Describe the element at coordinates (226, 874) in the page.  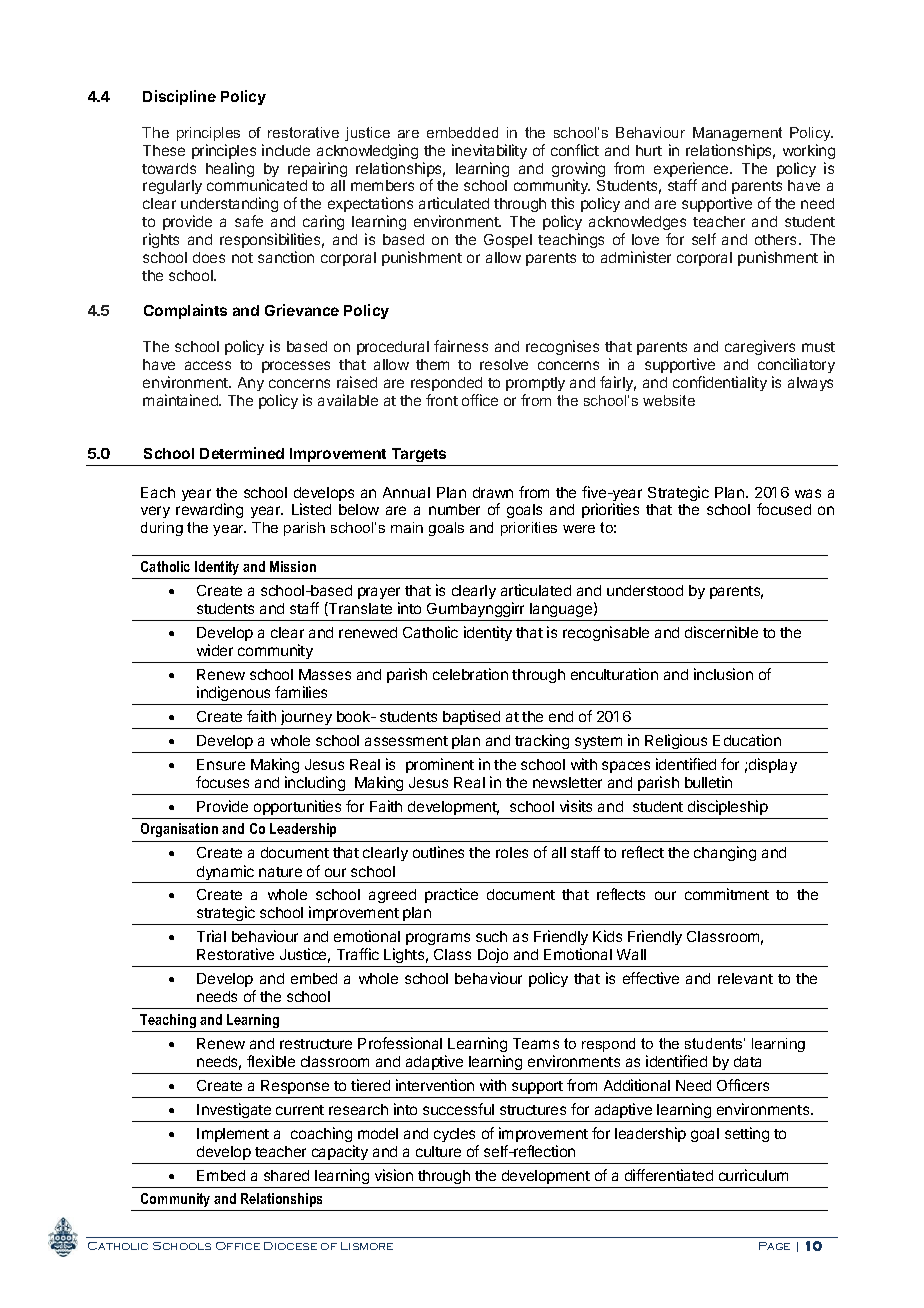
I see `dynamic` at that location.
